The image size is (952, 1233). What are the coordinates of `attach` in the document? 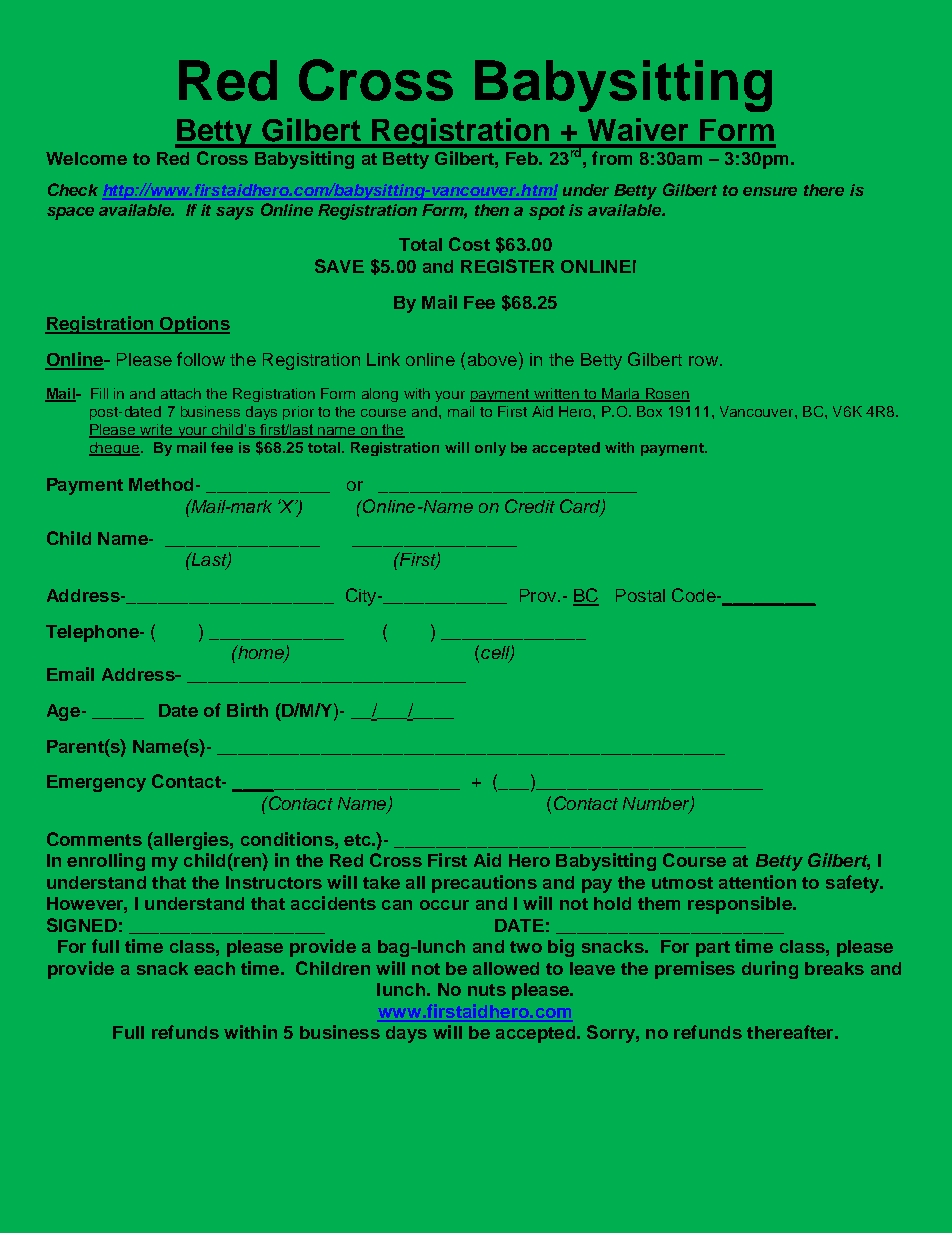 It's located at (181, 393).
